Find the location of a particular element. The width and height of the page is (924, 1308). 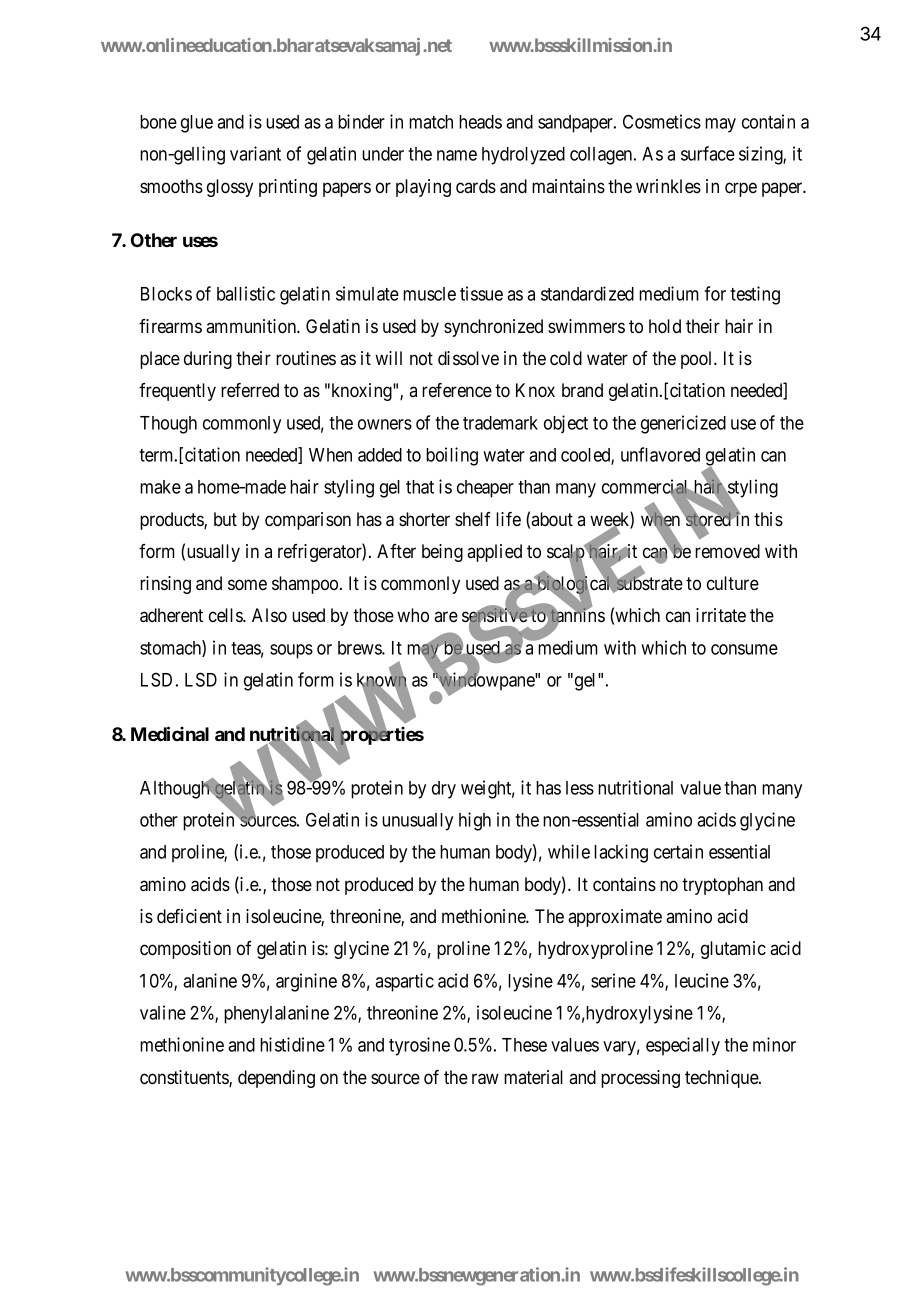

dry is located at coordinates (444, 790).
